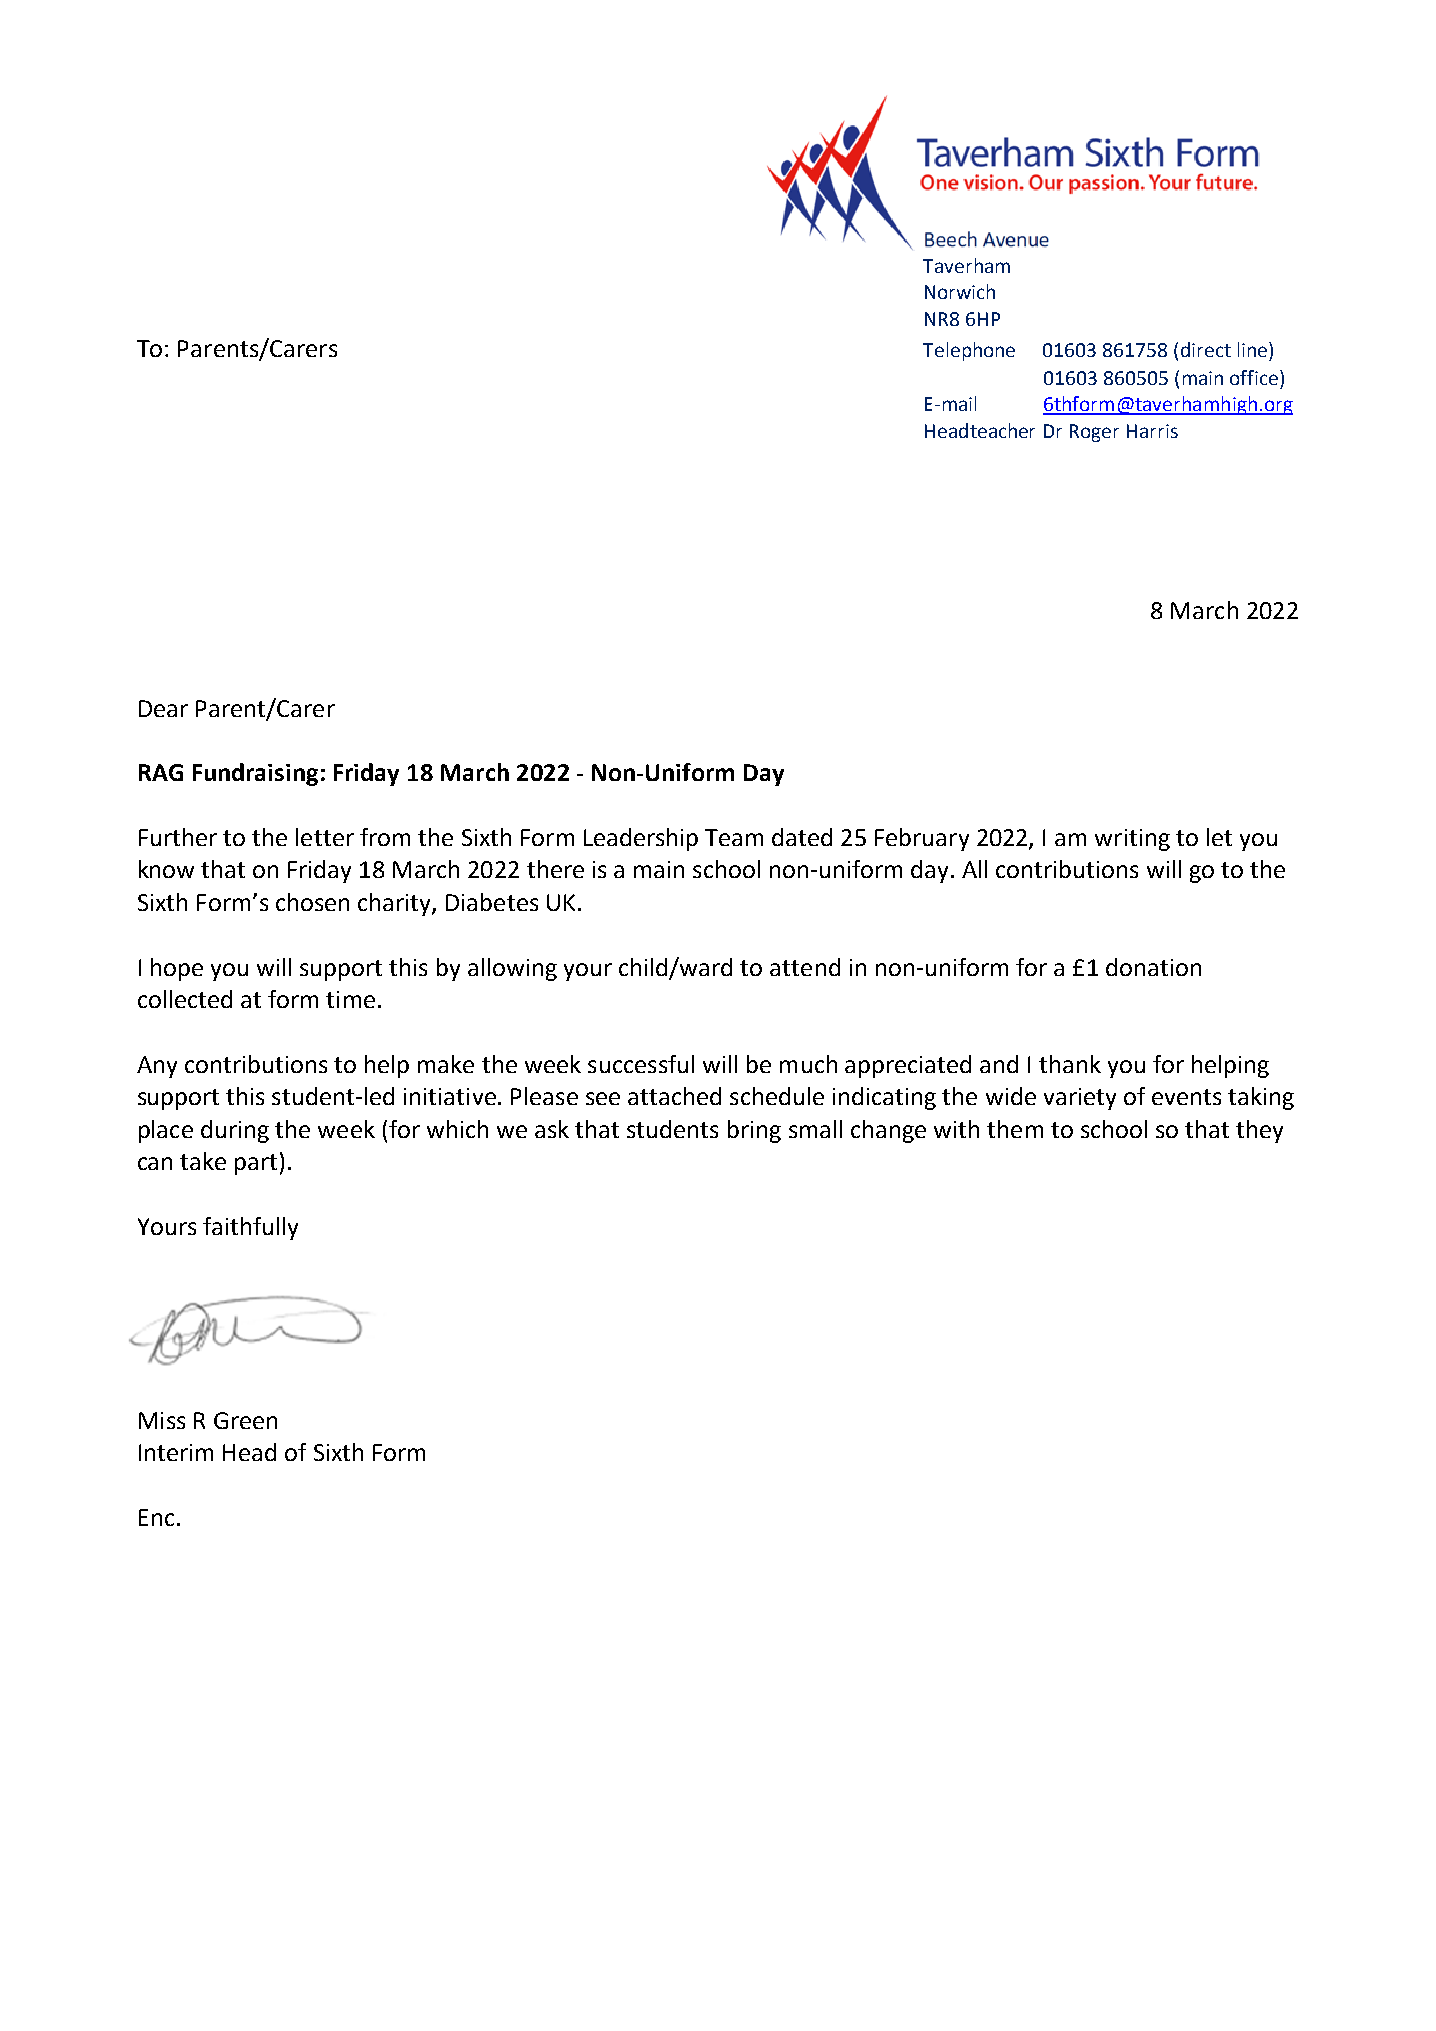 The height and width of the screenshot is (2031, 1436). What do you see at coordinates (1016, 240) in the screenshot?
I see `Avenue` at bounding box center [1016, 240].
